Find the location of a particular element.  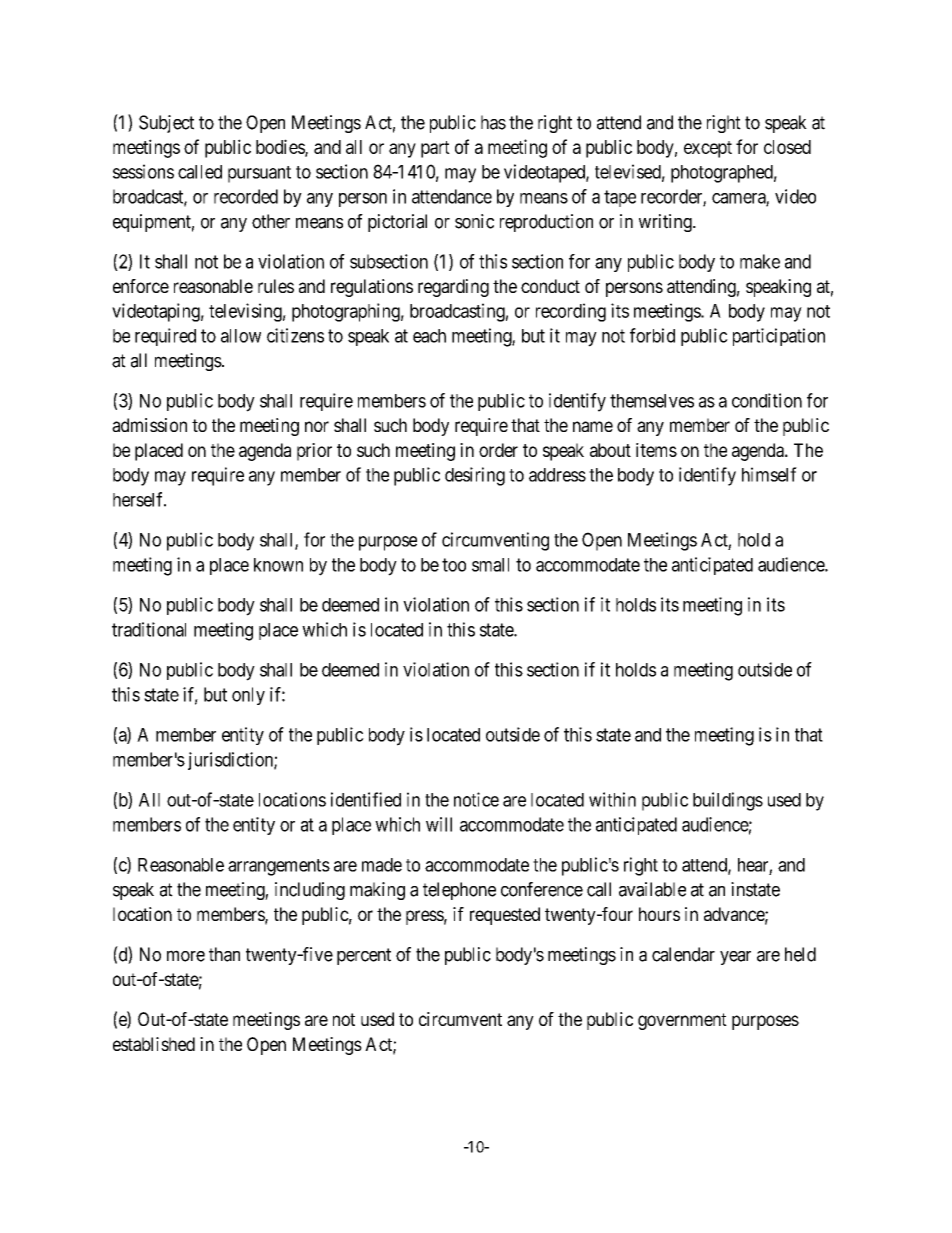

known is located at coordinates (278, 565).
